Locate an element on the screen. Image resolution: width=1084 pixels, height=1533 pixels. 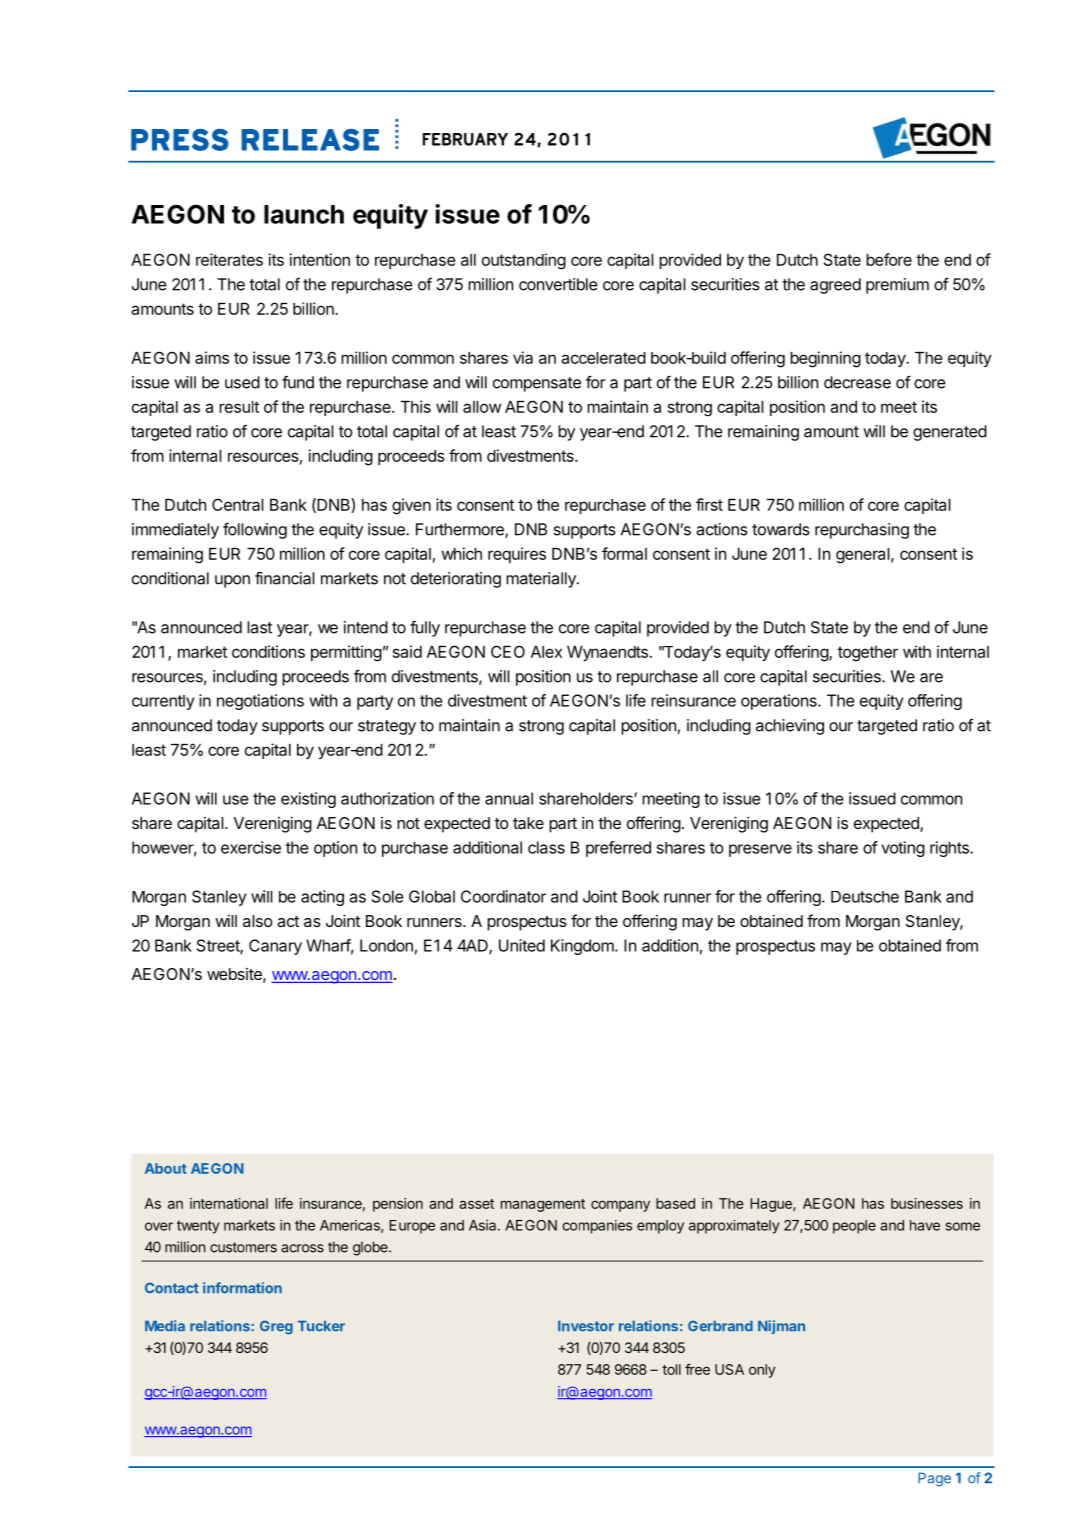
before is located at coordinates (889, 259).
